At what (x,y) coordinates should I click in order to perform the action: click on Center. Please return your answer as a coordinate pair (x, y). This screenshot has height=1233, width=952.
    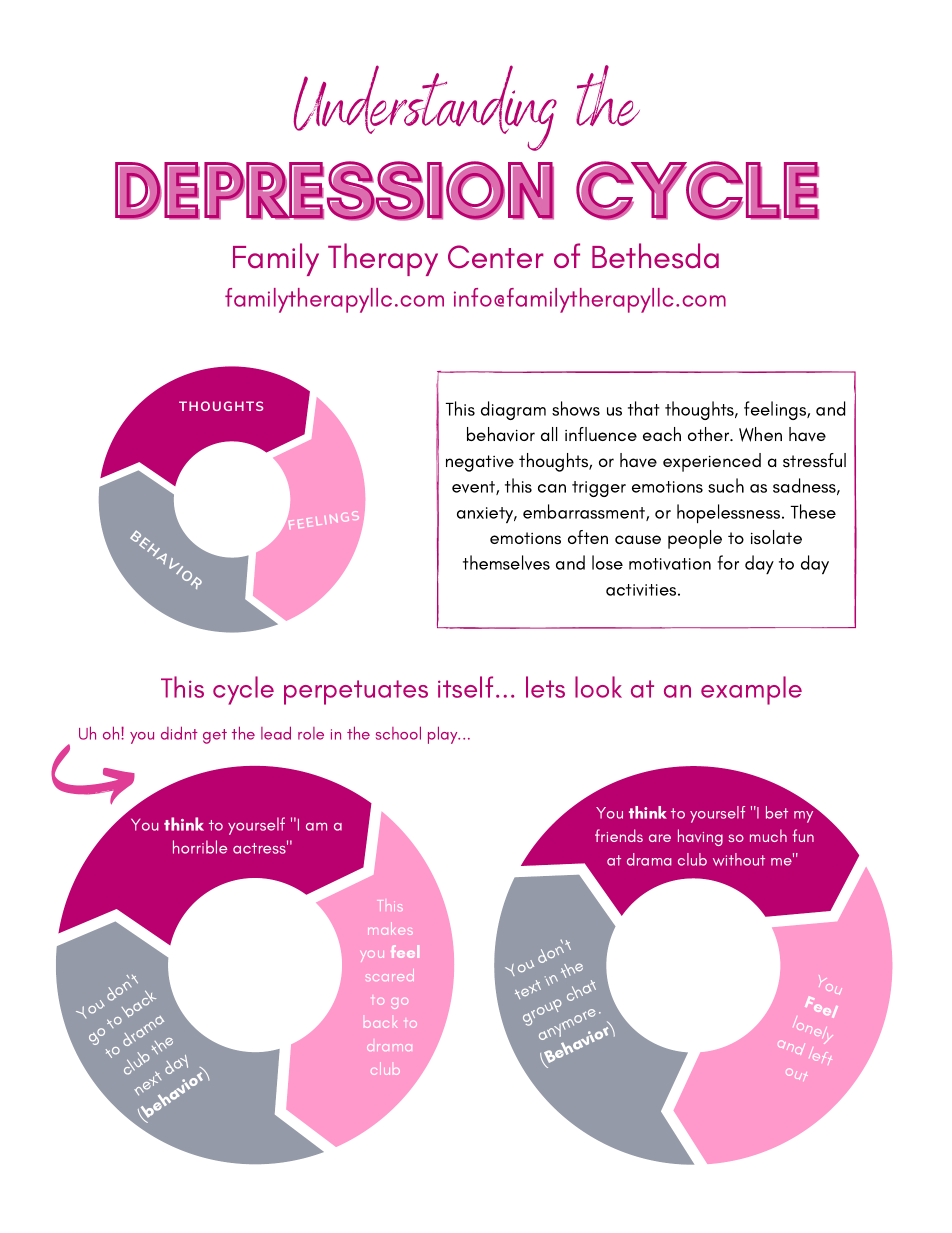
    Looking at the image, I should click on (496, 257).
